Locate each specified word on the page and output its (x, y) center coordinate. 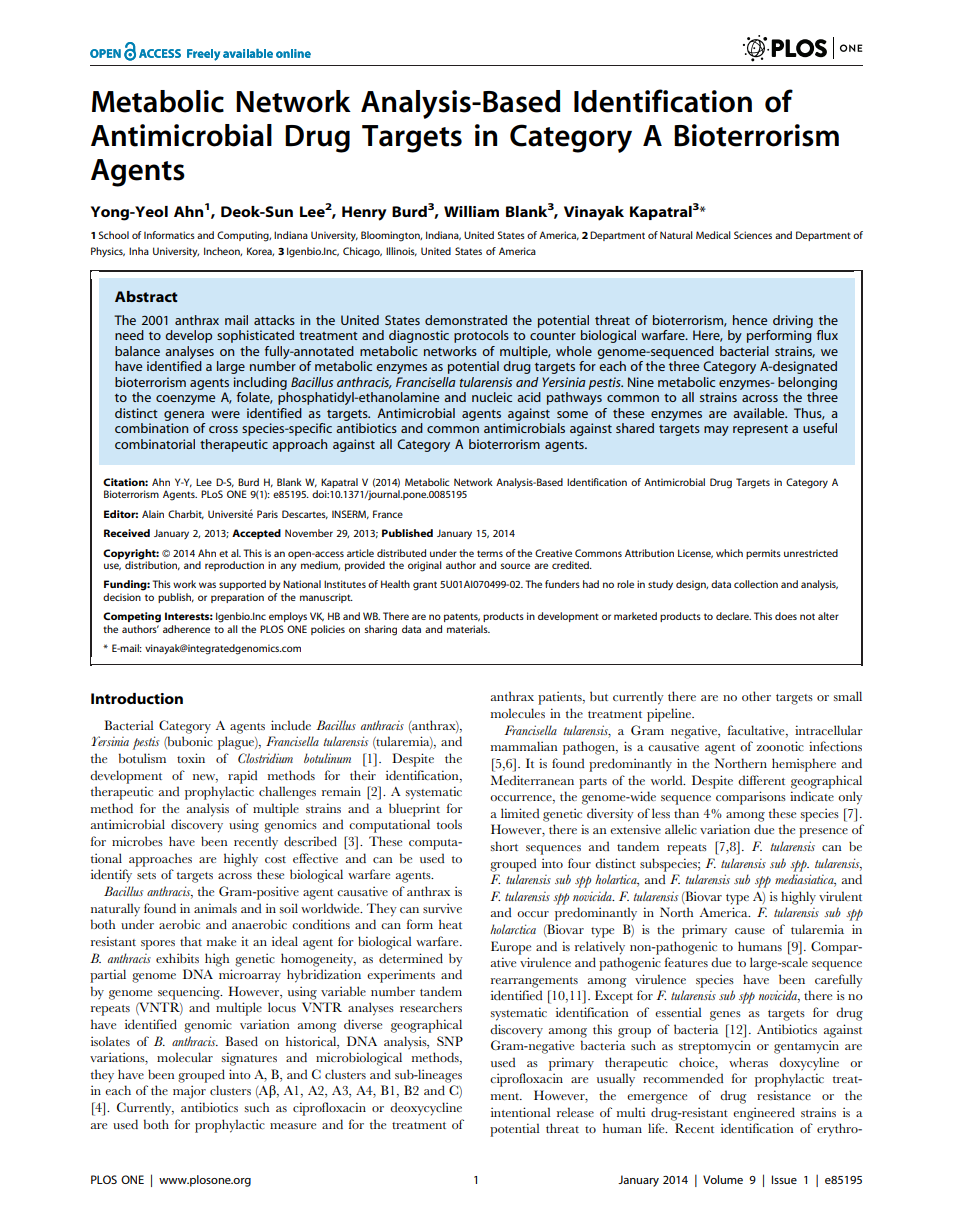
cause (750, 931)
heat (450, 924)
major (189, 1092)
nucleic (492, 397)
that (191, 941)
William (471, 211)
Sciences (753, 235)
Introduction (137, 698)
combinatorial (155, 444)
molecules (518, 713)
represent (760, 430)
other (756, 696)
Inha (139, 251)
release (575, 1112)
